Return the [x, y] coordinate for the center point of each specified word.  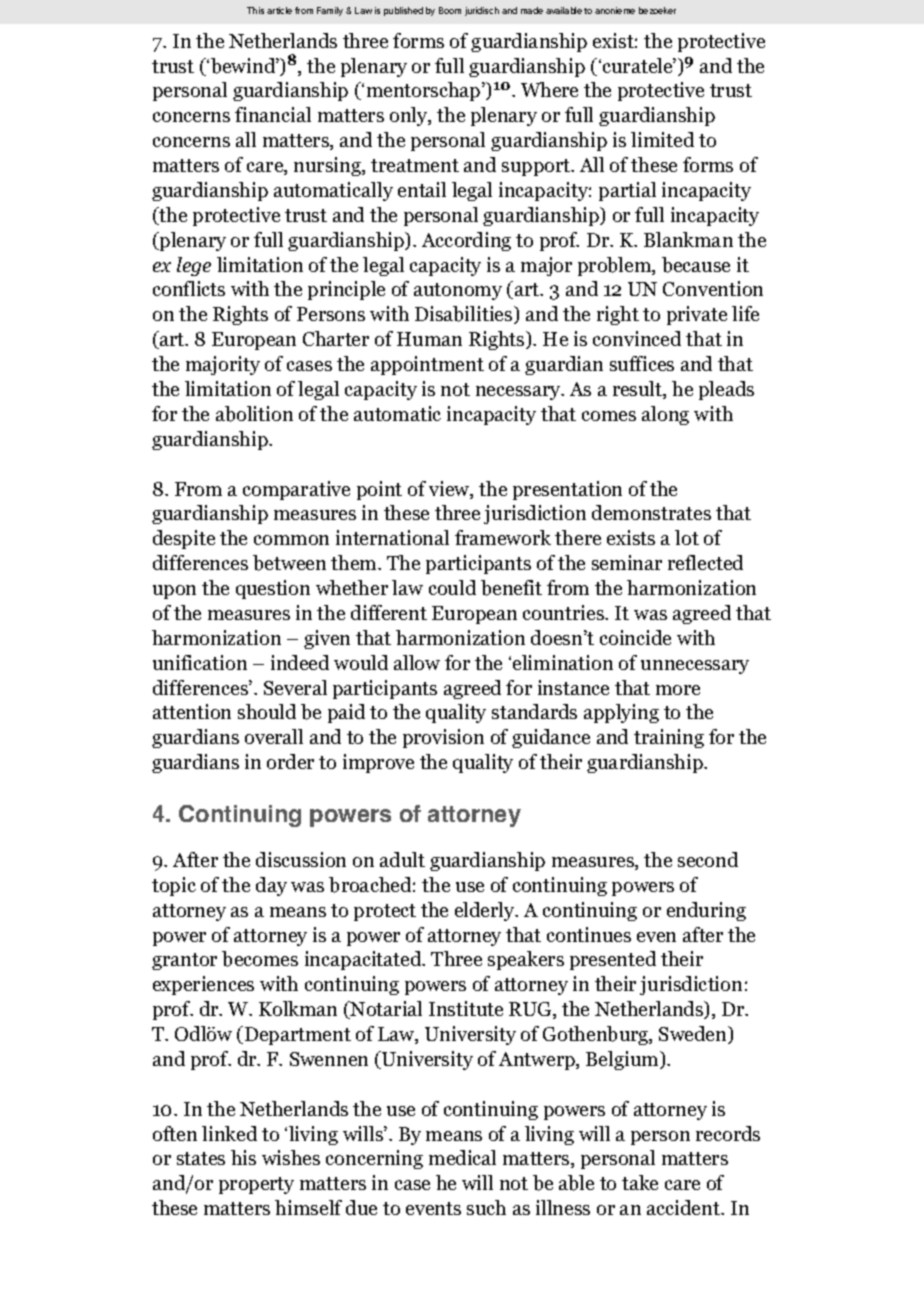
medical [462, 1157]
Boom [450, 10]
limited [662, 139]
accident [684, 1207]
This [255, 10]
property [256, 1185]
